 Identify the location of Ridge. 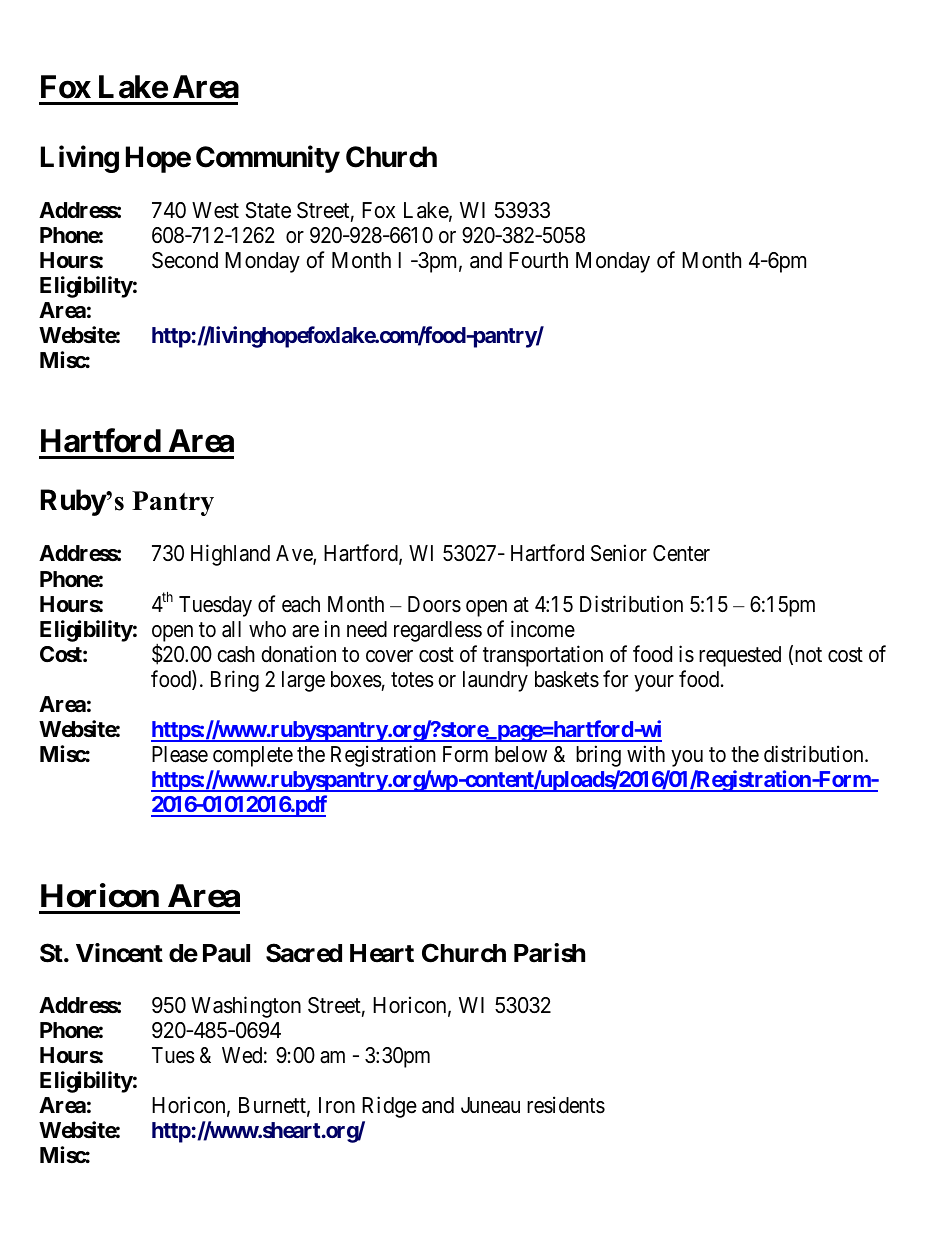
(389, 1107).
